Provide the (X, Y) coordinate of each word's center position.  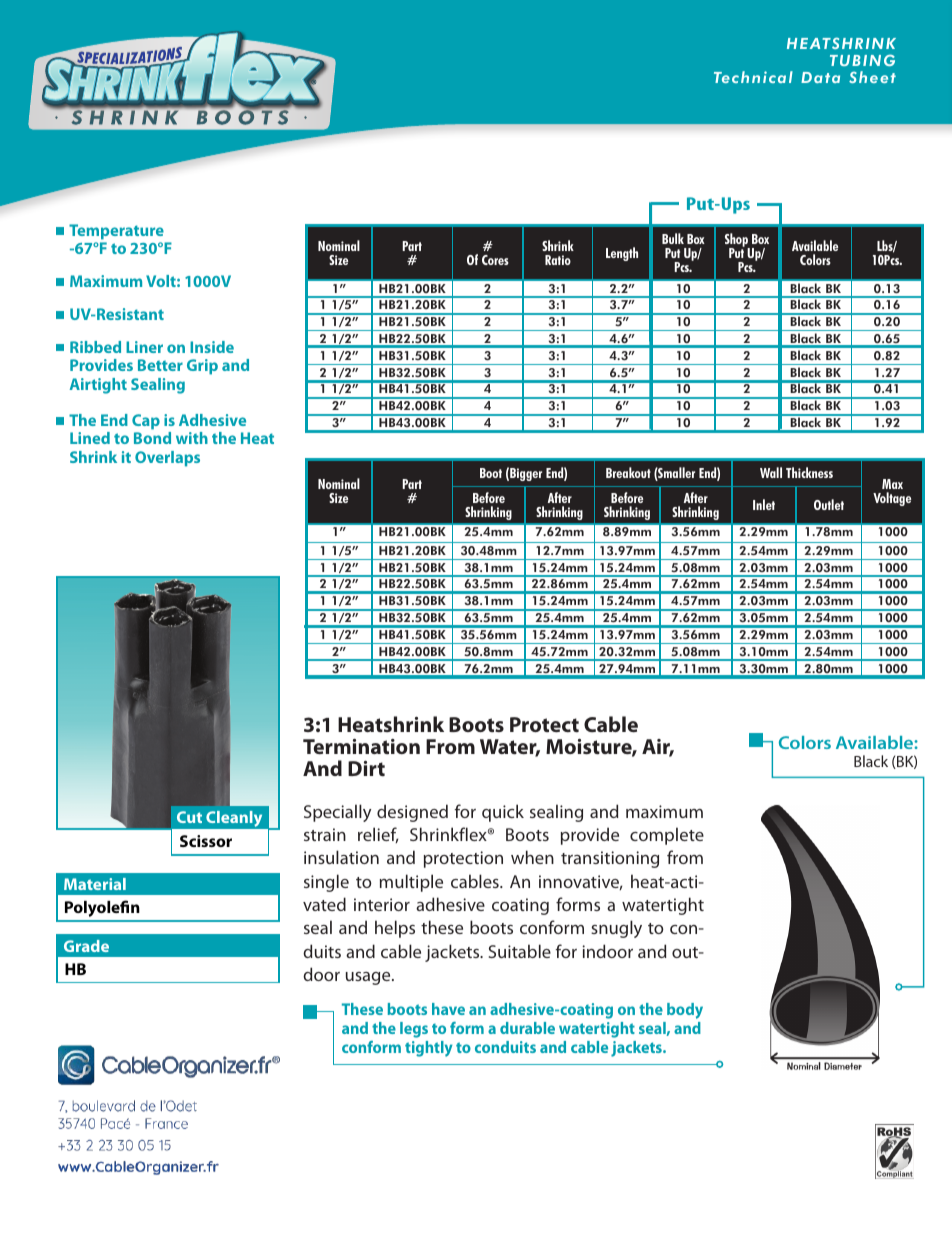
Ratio (558, 260)
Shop (737, 241)
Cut (189, 817)
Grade (86, 946)
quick (503, 813)
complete (667, 836)
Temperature (116, 232)
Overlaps (167, 459)
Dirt (366, 768)
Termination (361, 746)
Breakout (628, 472)
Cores (495, 260)
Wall (771, 472)
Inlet (764, 504)
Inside (212, 347)
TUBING (862, 60)
